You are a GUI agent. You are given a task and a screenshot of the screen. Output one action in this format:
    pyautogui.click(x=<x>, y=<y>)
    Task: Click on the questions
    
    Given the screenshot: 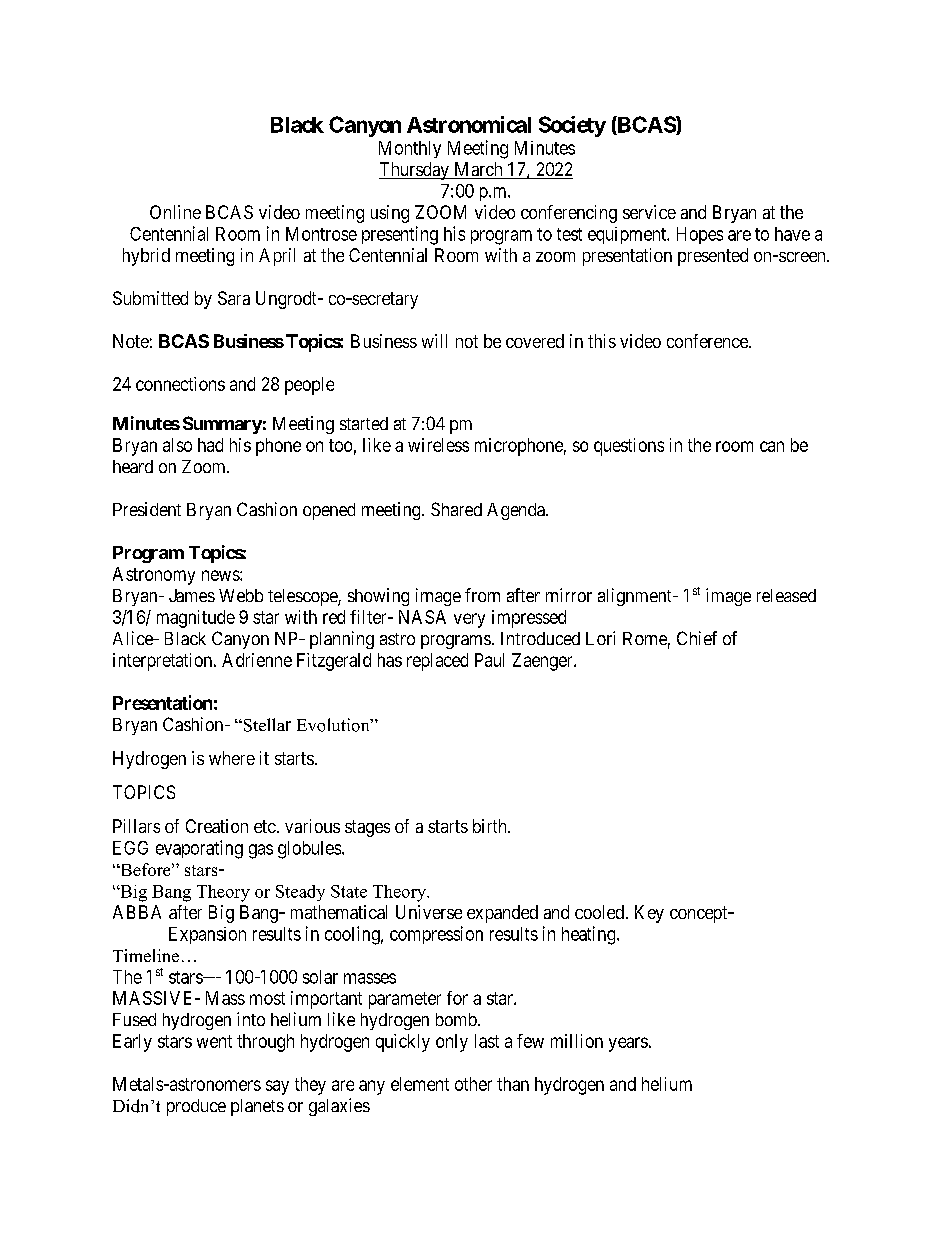 What is the action you would take?
    pyautogui.click(x=629, y=447)
